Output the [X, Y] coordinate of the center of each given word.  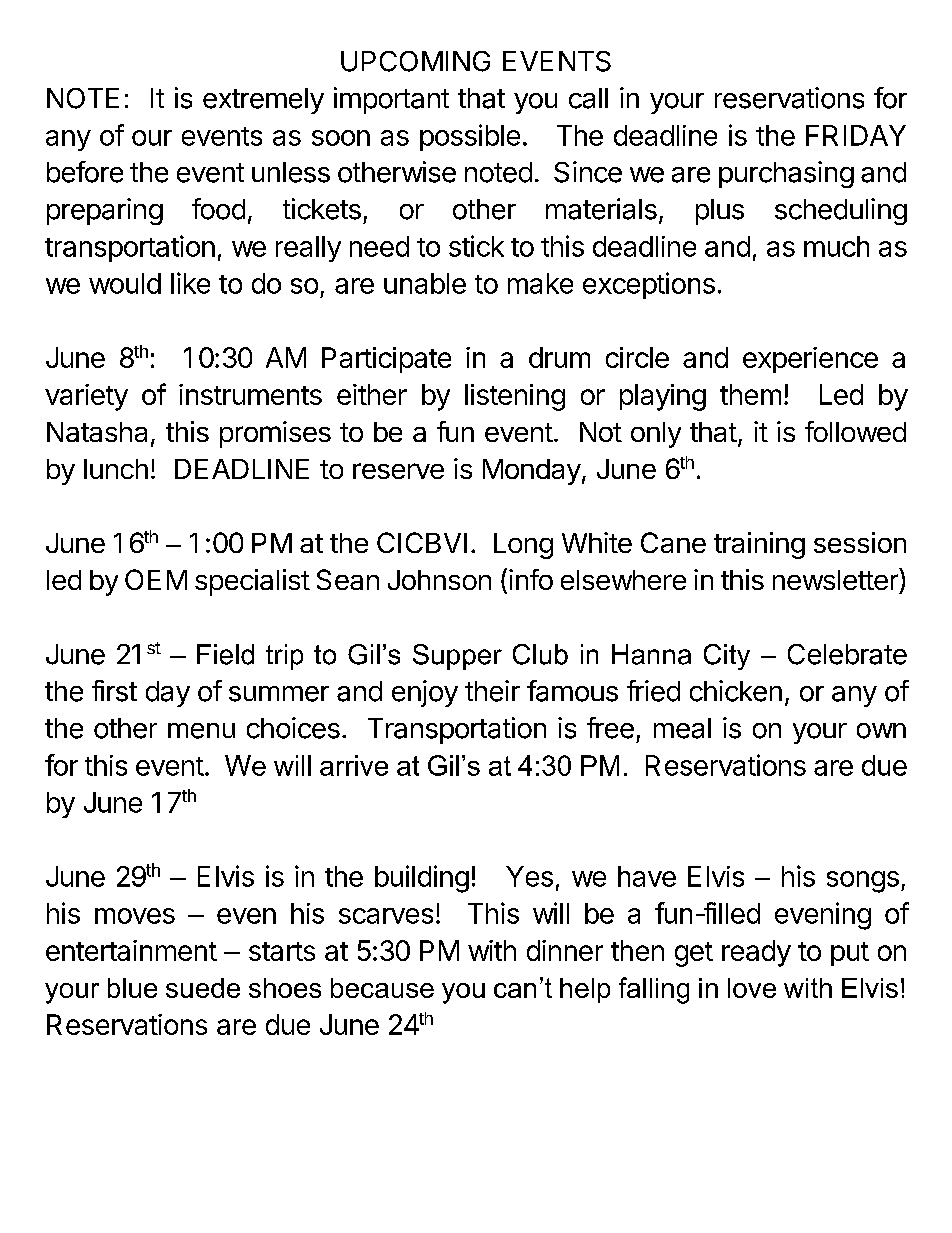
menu [201, 731]
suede [203, 988]
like [190, 283]
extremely [263, 101]
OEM [156, 579]
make [540, 283]
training [759, 545]
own [881, 731]
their [492, 691]
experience [810, 360]
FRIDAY [856, 135]
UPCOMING [415, 61]
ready [756, 953]
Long [523, 546]
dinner [565, 950]
